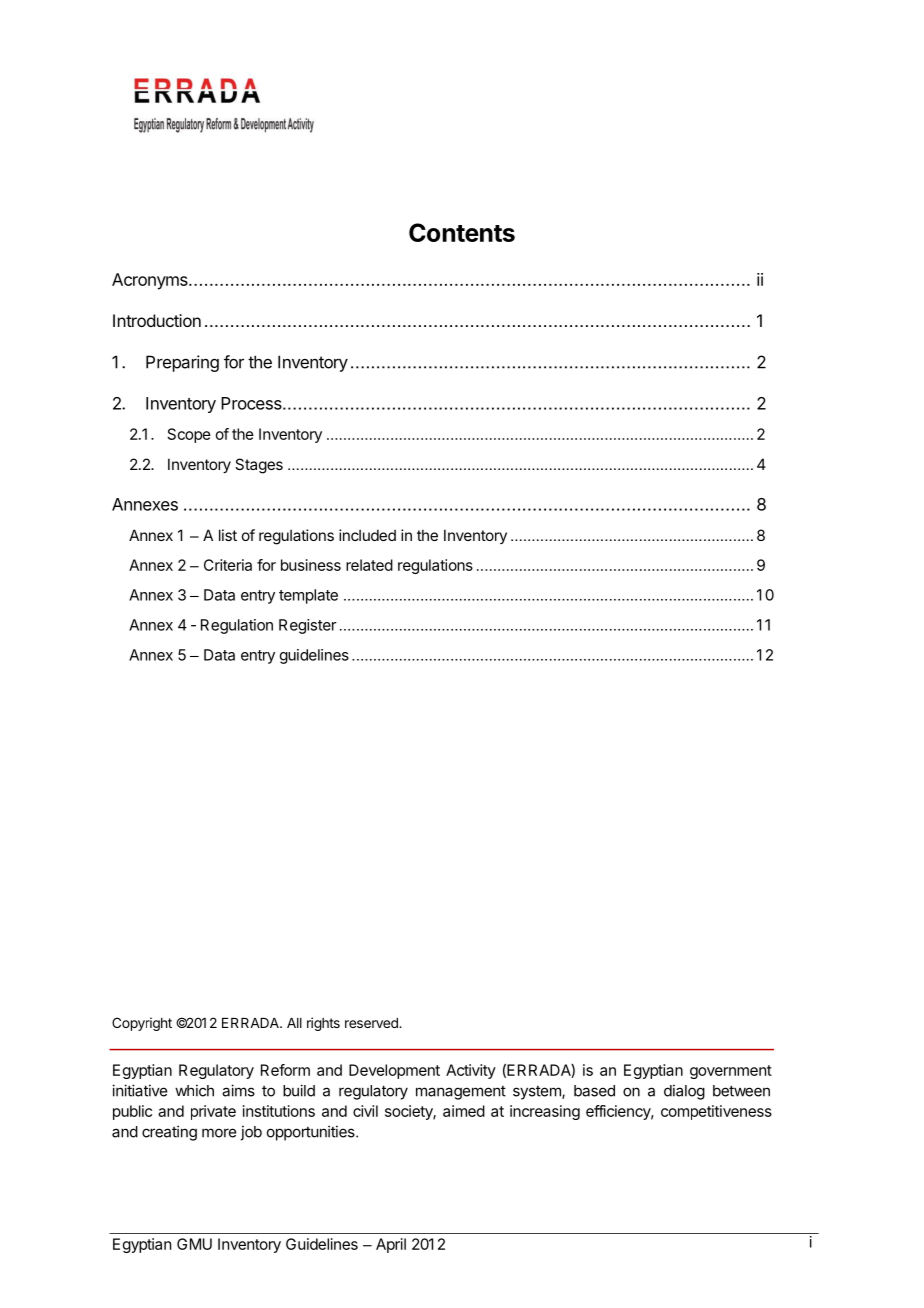 This screenshot has height=1308, width=924. I want to click on Copyright, so click(142, 1024).
